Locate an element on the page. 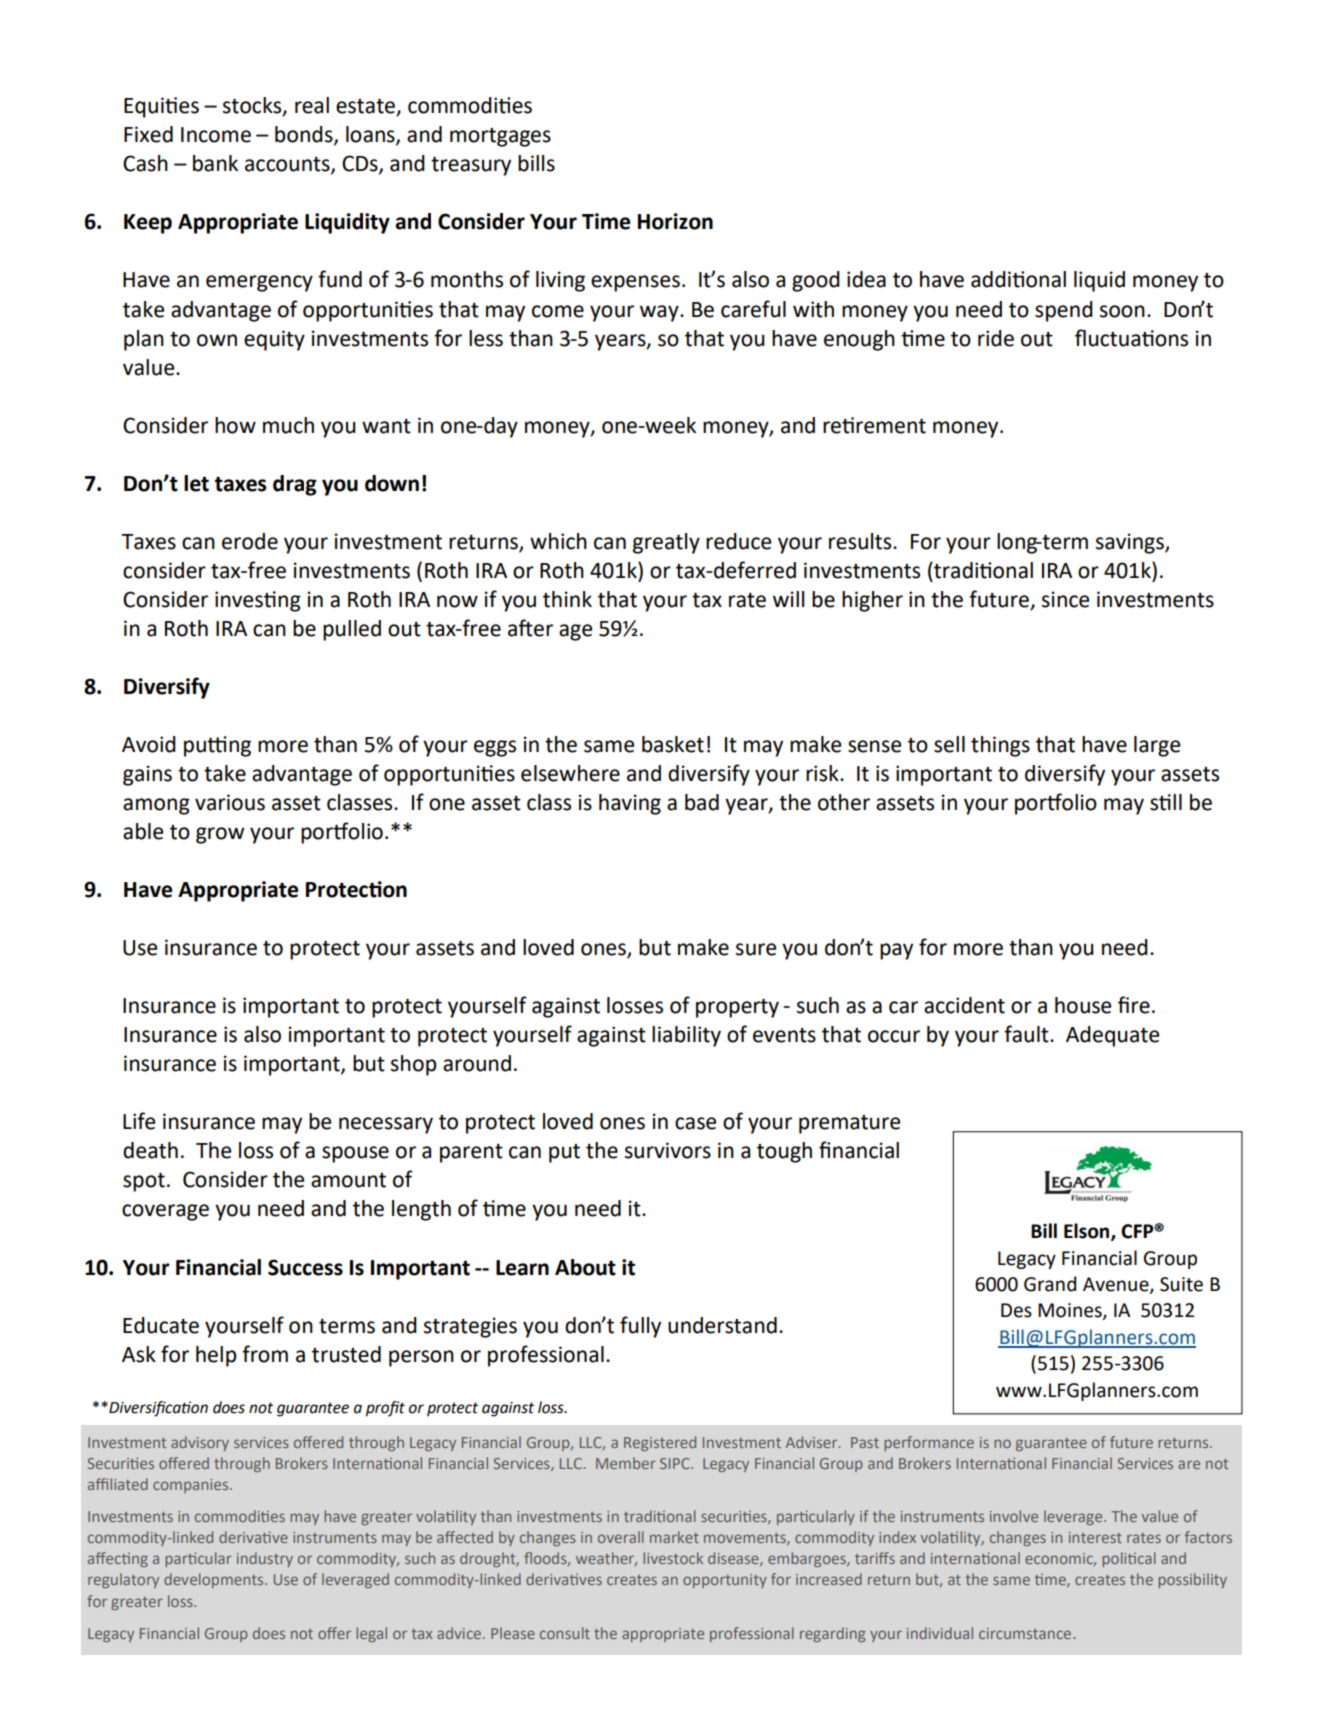 This image has width=1323, height=1712. since is located at coordinates (1065, 599).
